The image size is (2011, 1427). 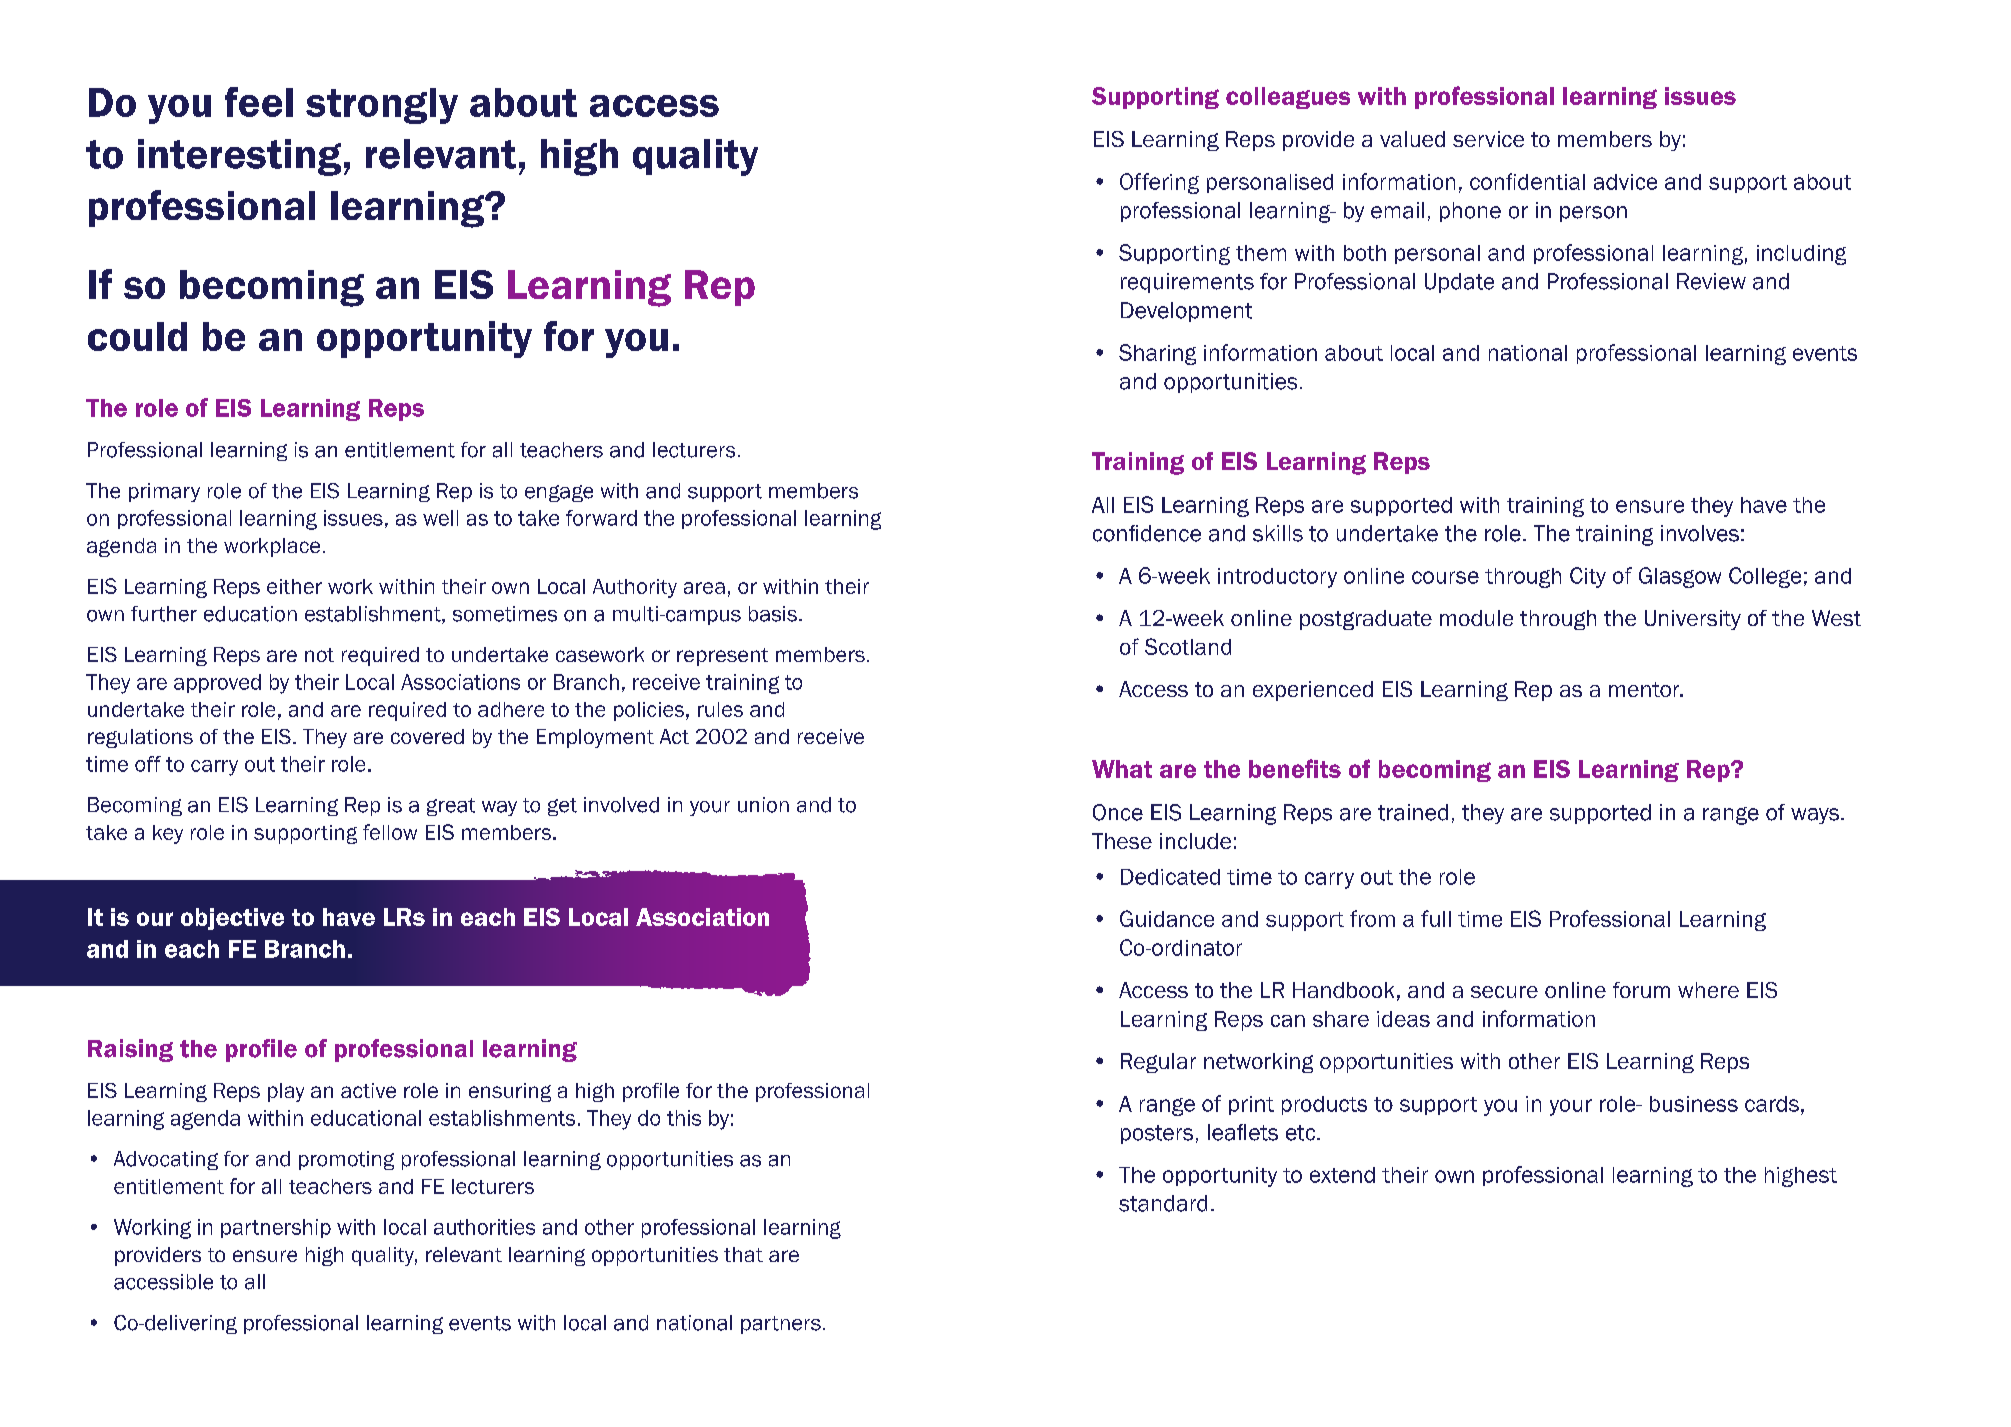 I want to click on Guidance, so click(x=1167, y=918).
